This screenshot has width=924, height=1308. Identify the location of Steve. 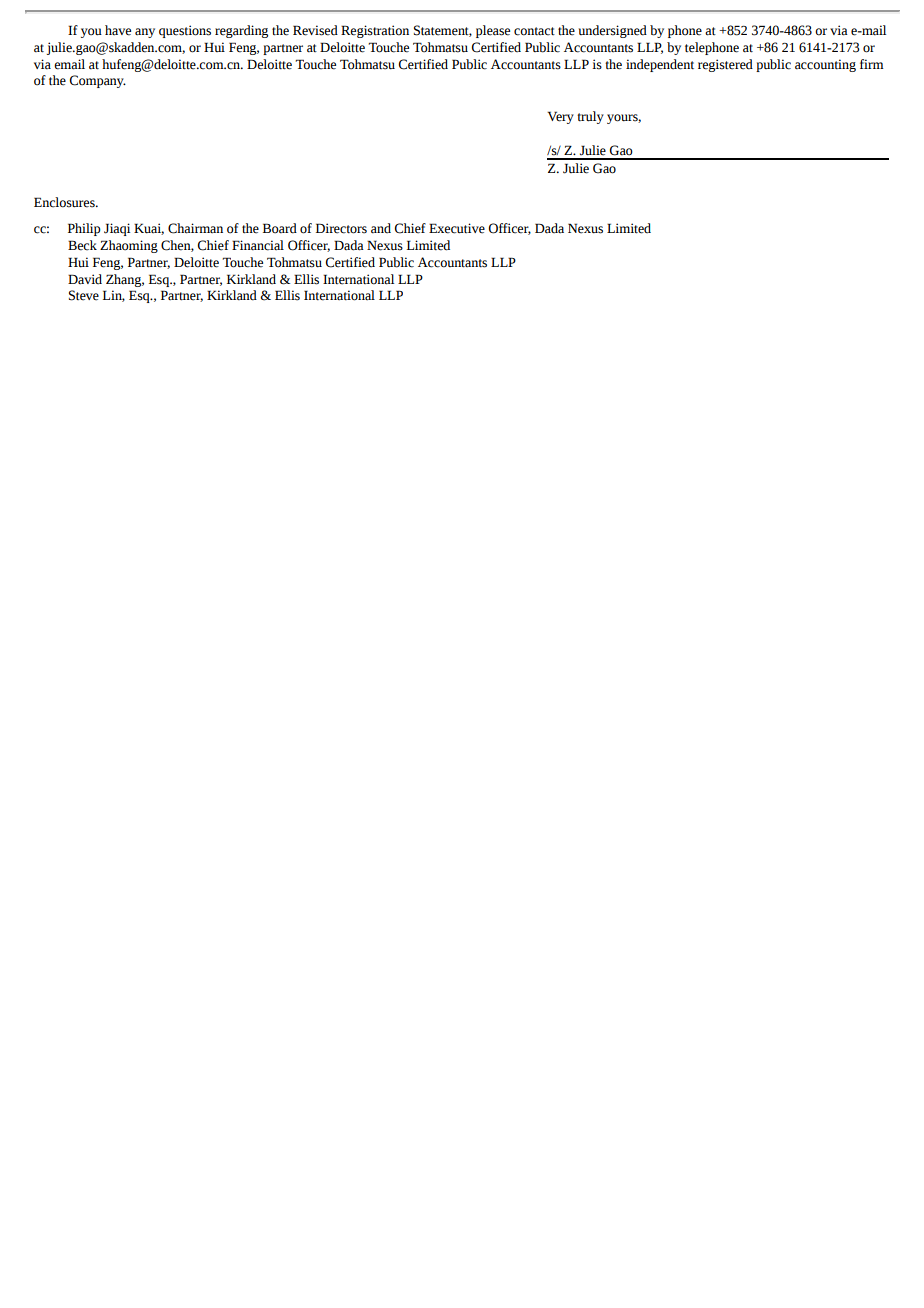
(84, 295).
